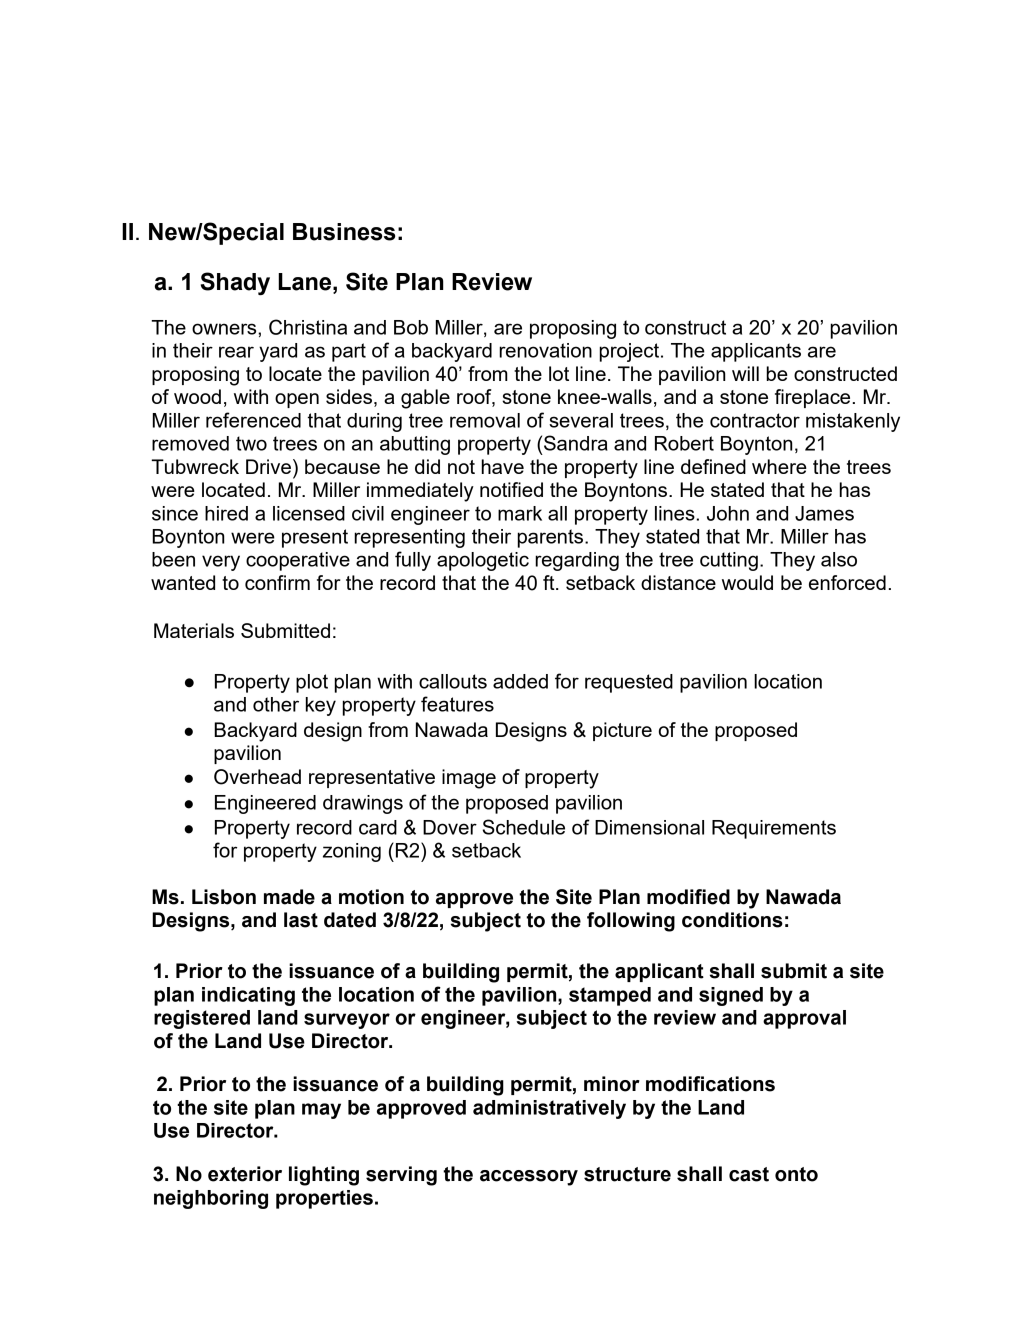 This screenshot has width=1030, height=1333. I want to click on exterior, so click(245, 1174).
